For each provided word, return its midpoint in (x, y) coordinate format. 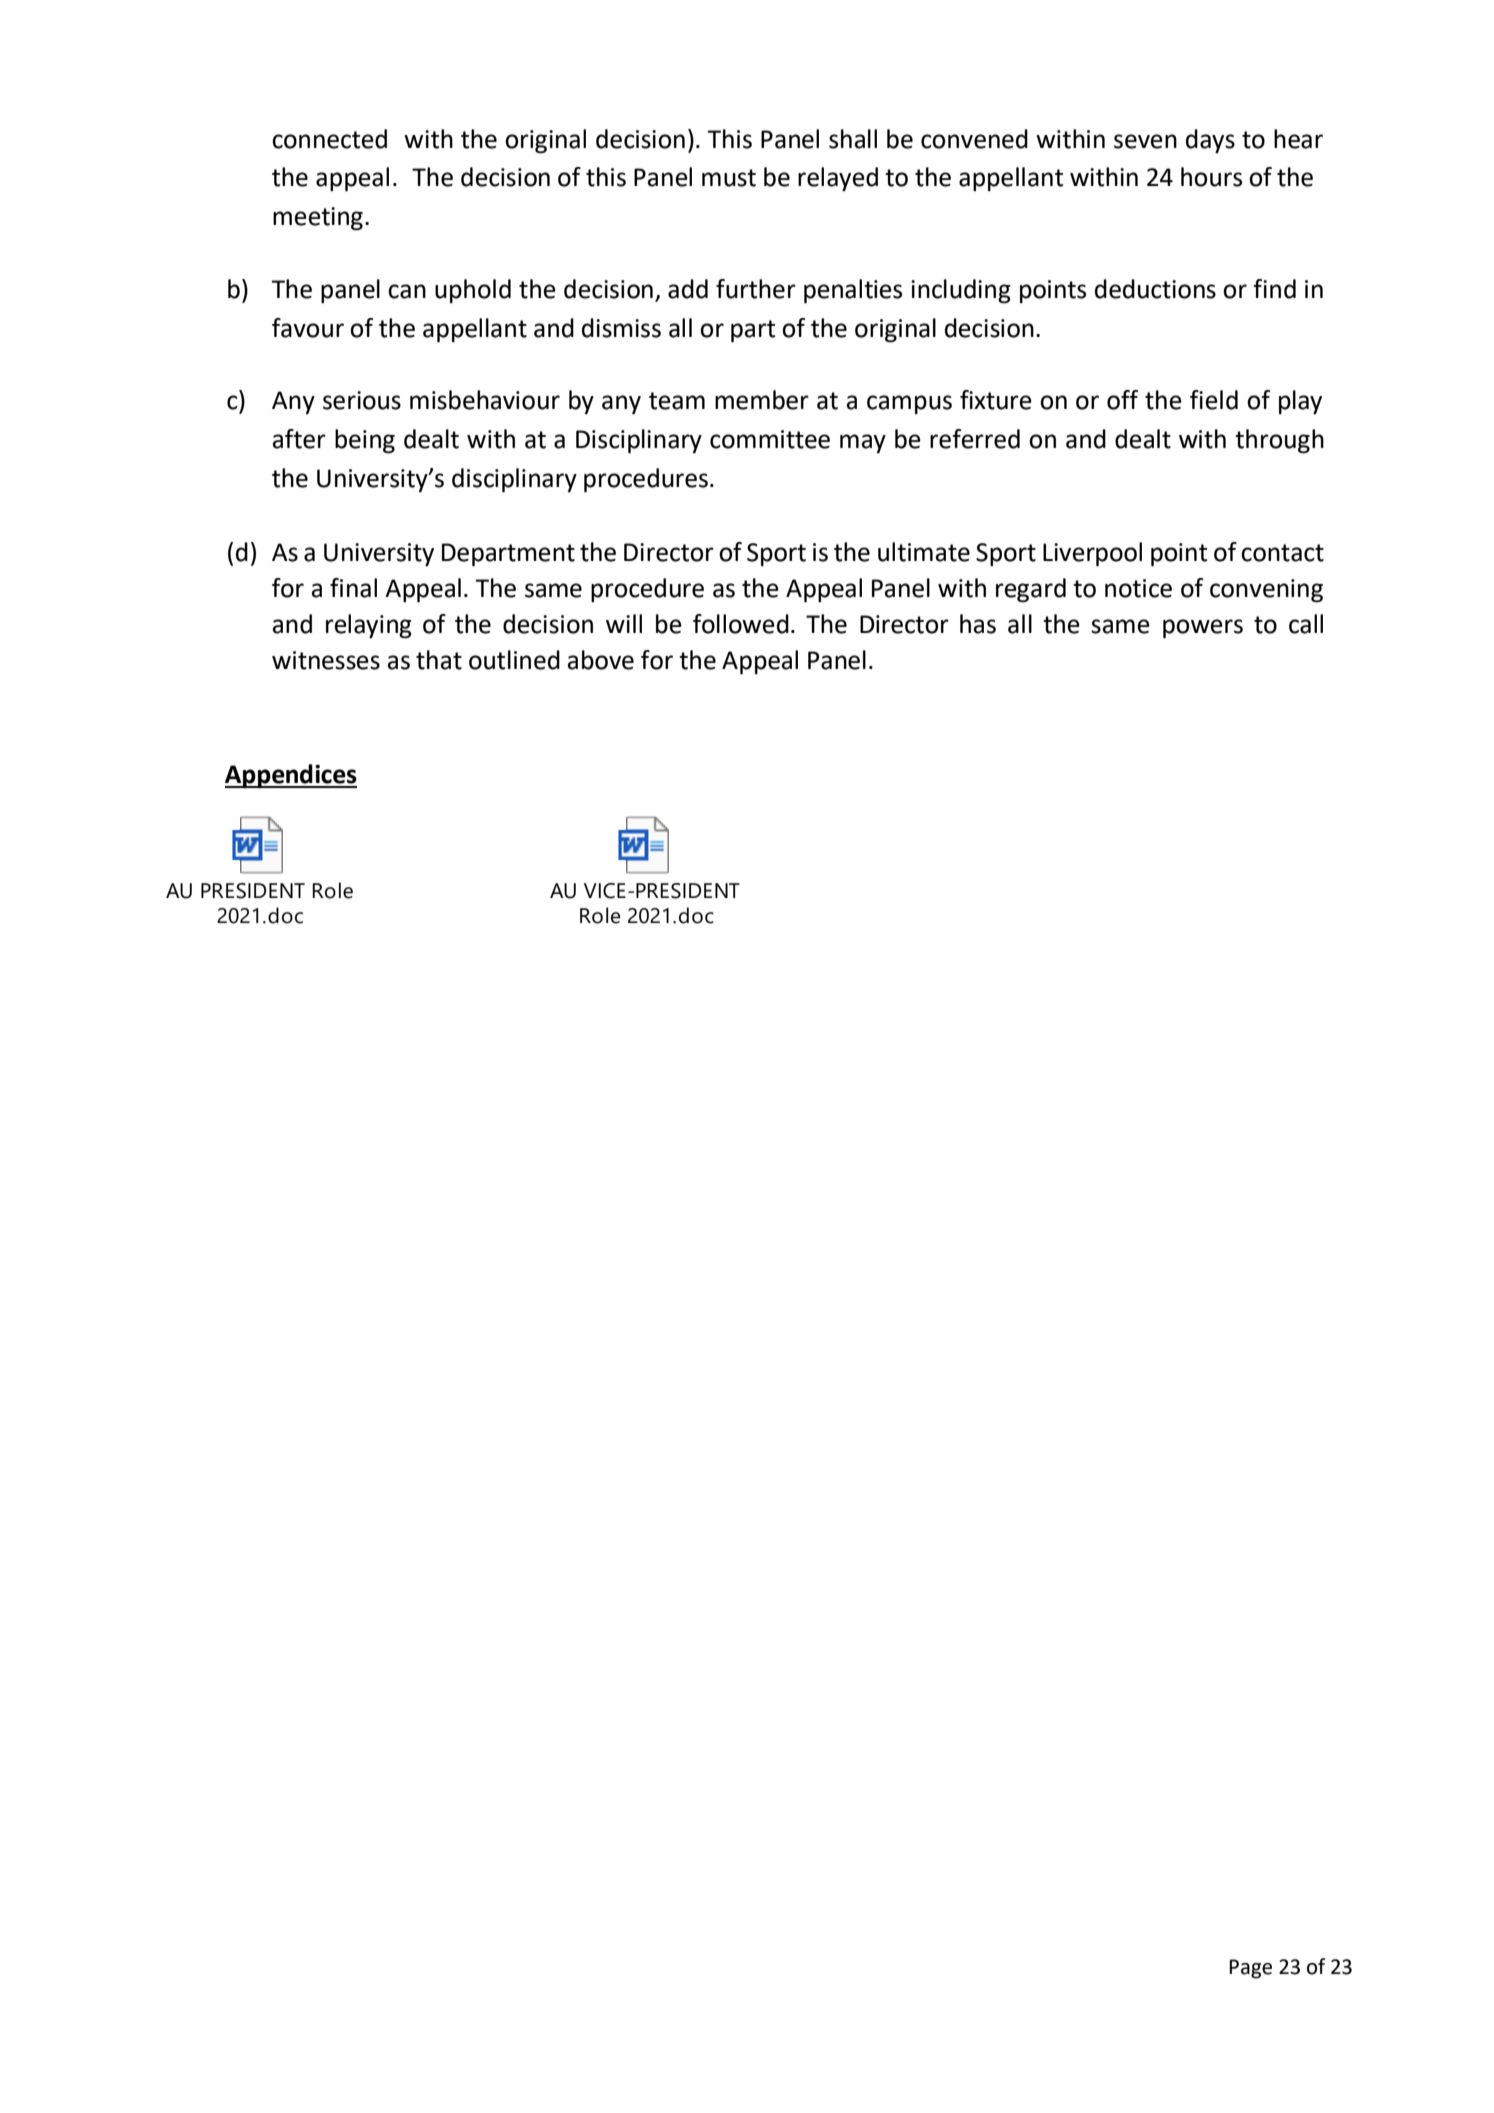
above (601, 660)
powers (1203, 629)
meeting (318, 219)
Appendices (291, 776)
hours (1211, 177)
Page (1250, 1969)
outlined (514, 660)
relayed (838, 179)
